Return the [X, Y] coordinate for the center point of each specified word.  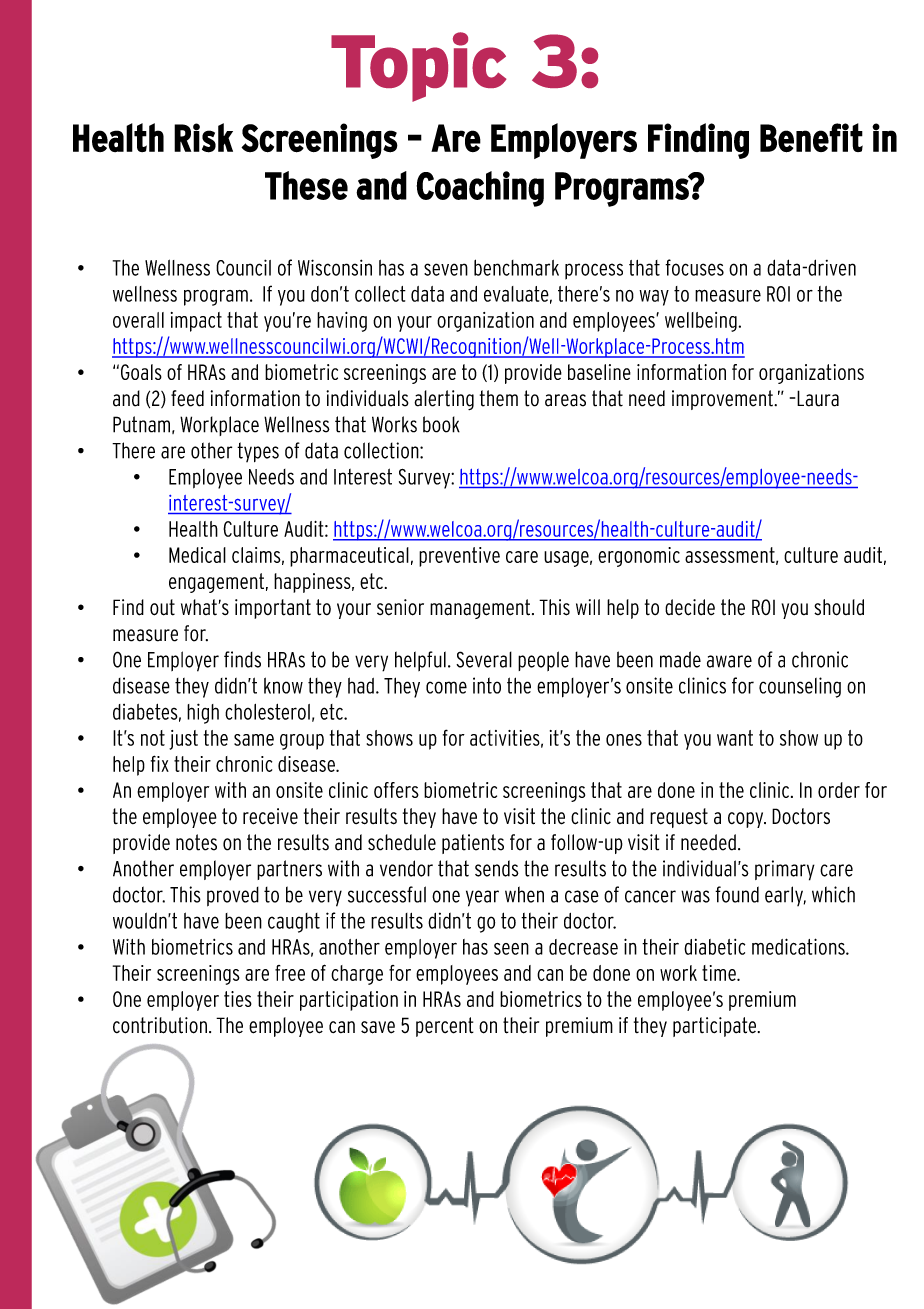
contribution [160, 1025]
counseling [800, 687]
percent [445, 1027]
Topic [418, 67]
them [499, 398]
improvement [723, 400]
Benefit [811, 138]
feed [187, 398]
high [203, 713]
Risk [203, 138]
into [487, 685]
